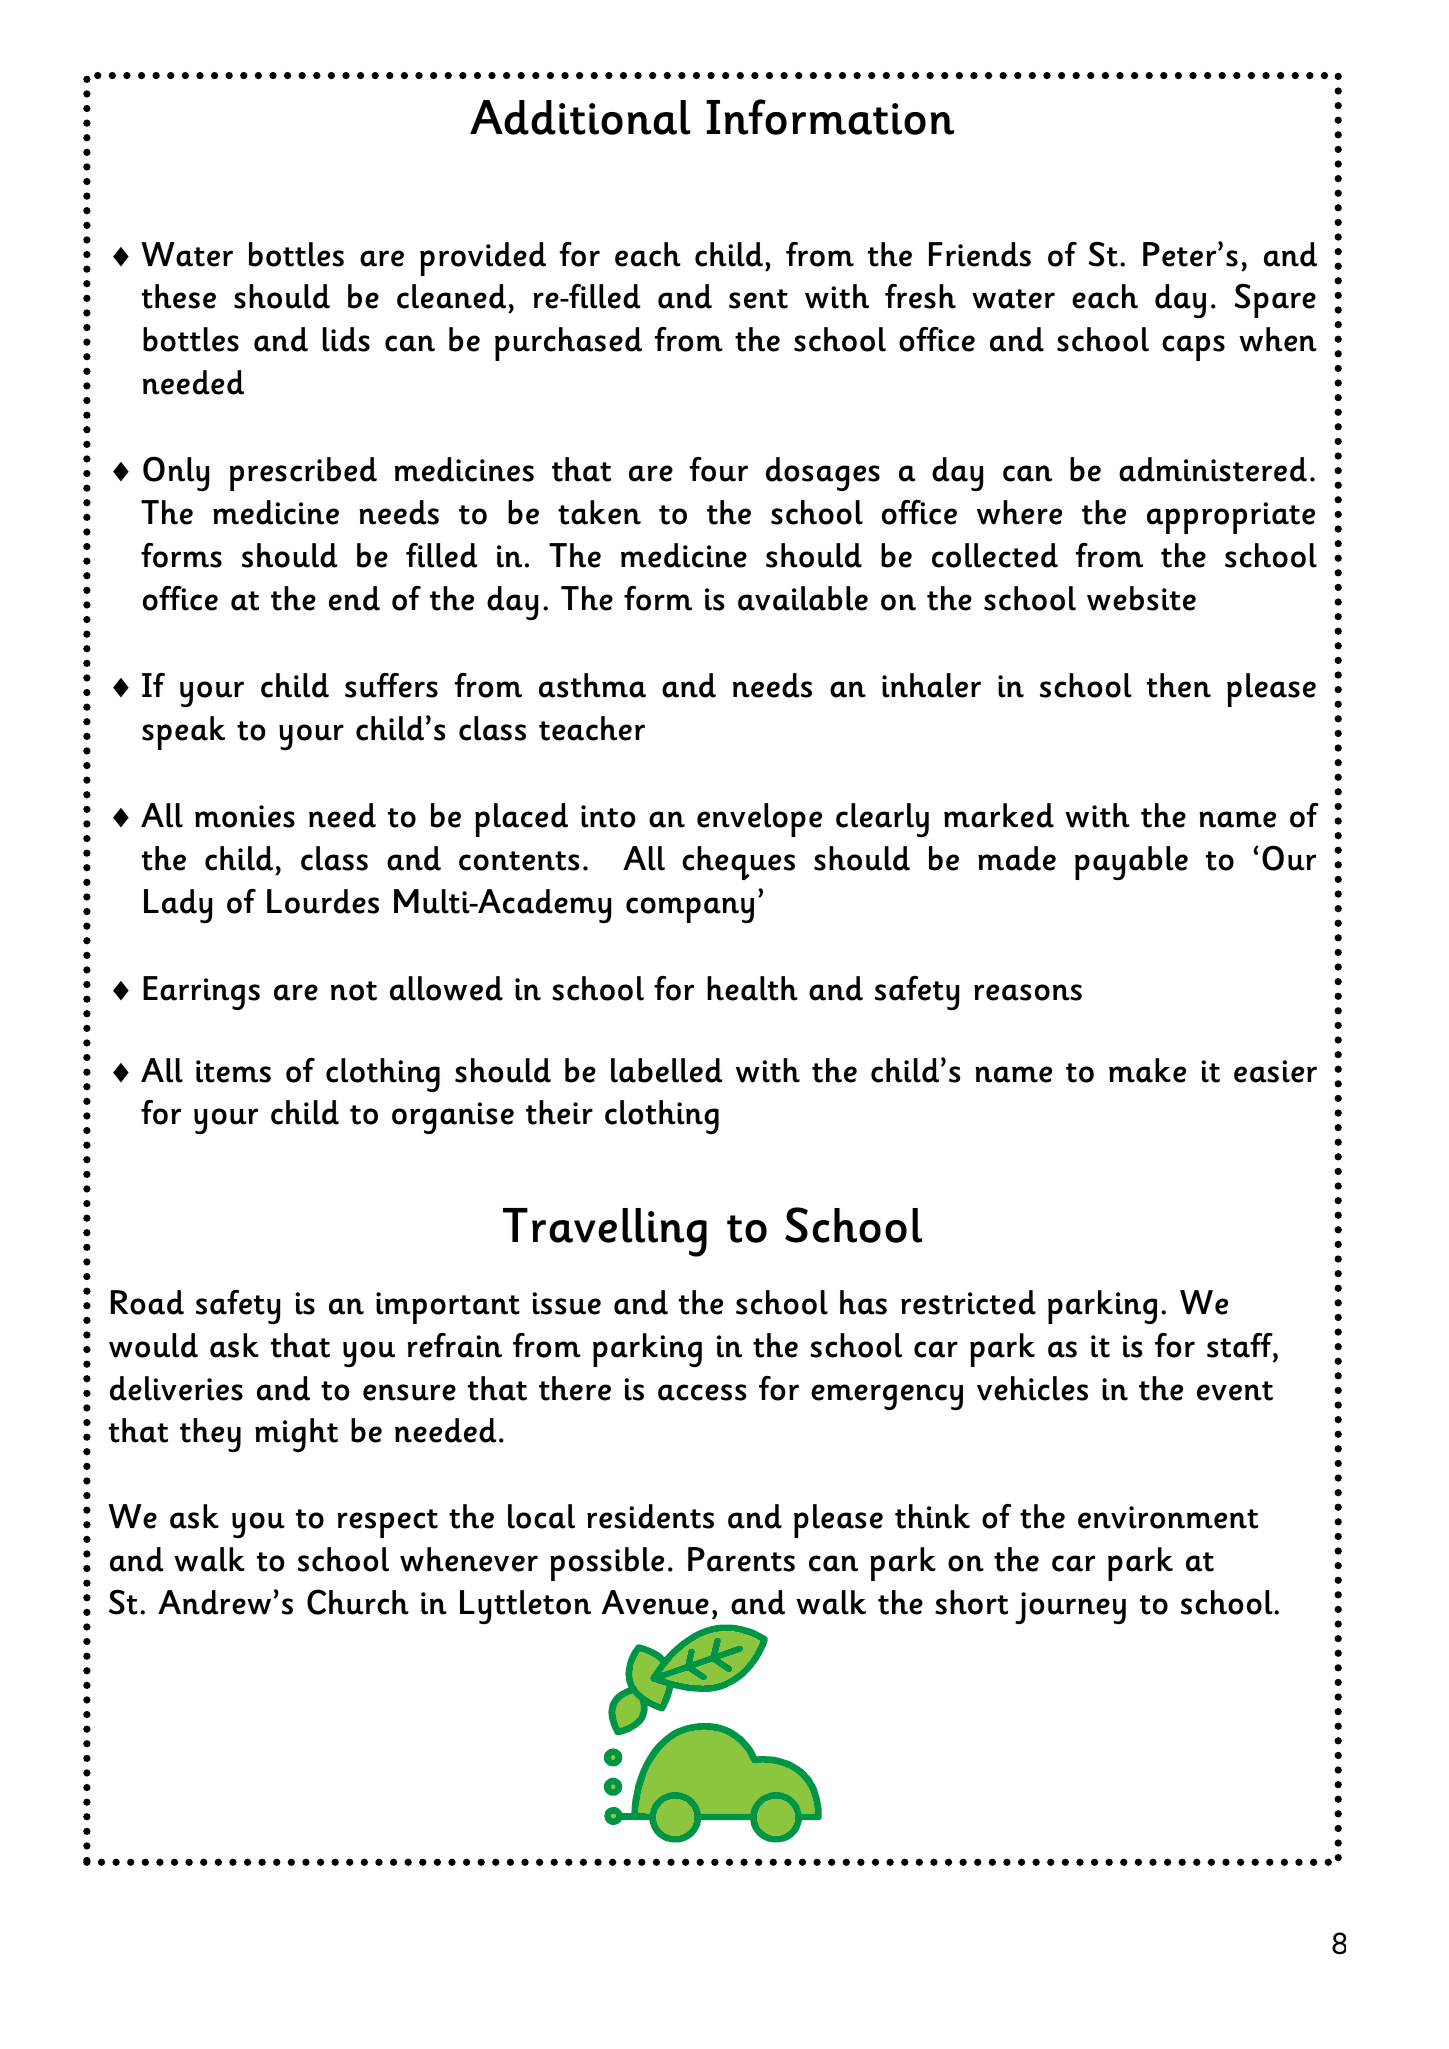 This screenshot has width=1449, height=2049. Describe the element at coordinates (179, 296) in the screenshot. I see `these` at that location.
